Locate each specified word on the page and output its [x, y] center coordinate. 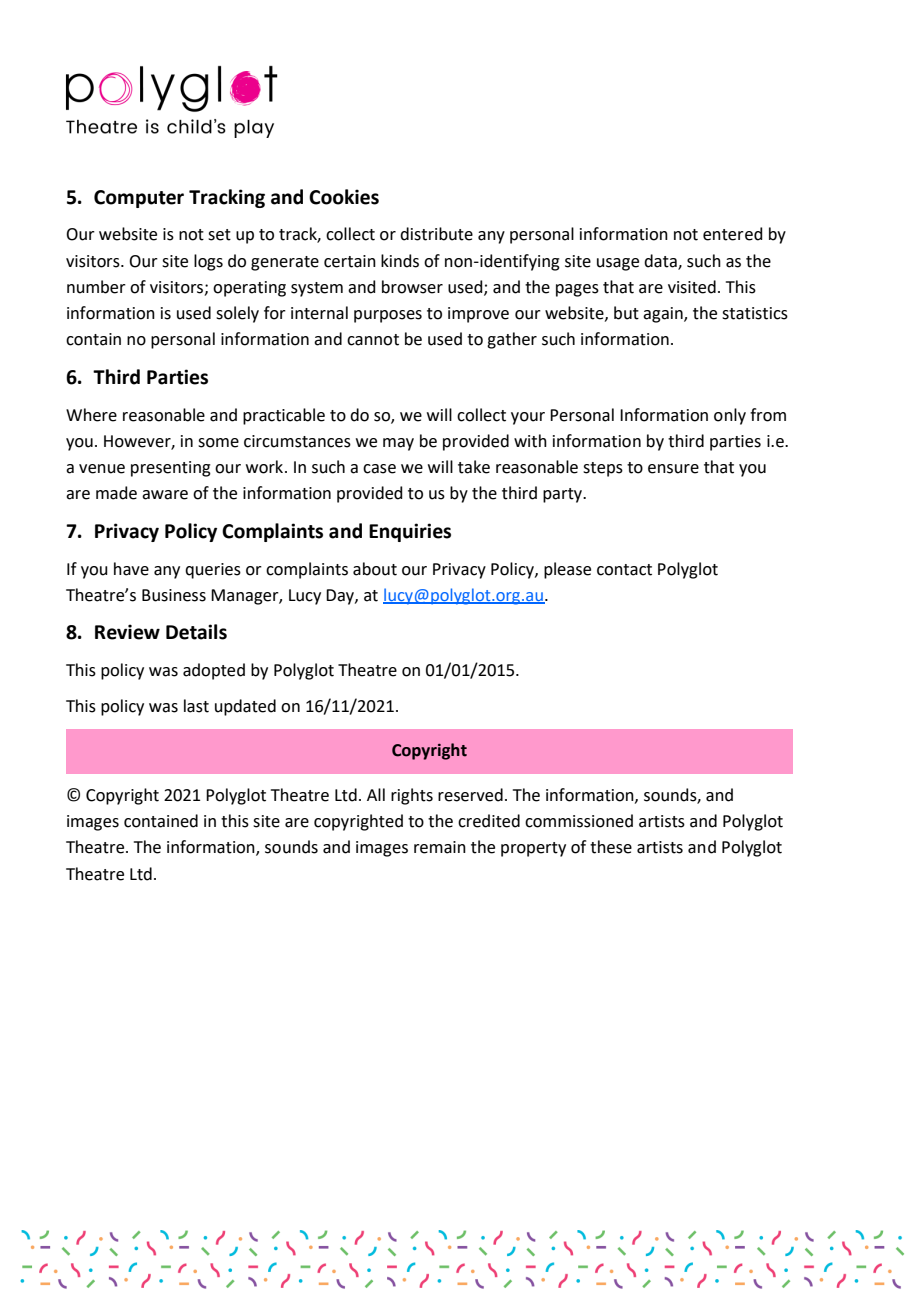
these [611, 847]
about [375, 569]
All [376, 794]
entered [733, 234]
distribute [436, 234]
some [218, 443]
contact [624, 570]
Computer [139, 199]
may [398, 444]
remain [440, 847]
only [730, 416]
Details [196, 632]
